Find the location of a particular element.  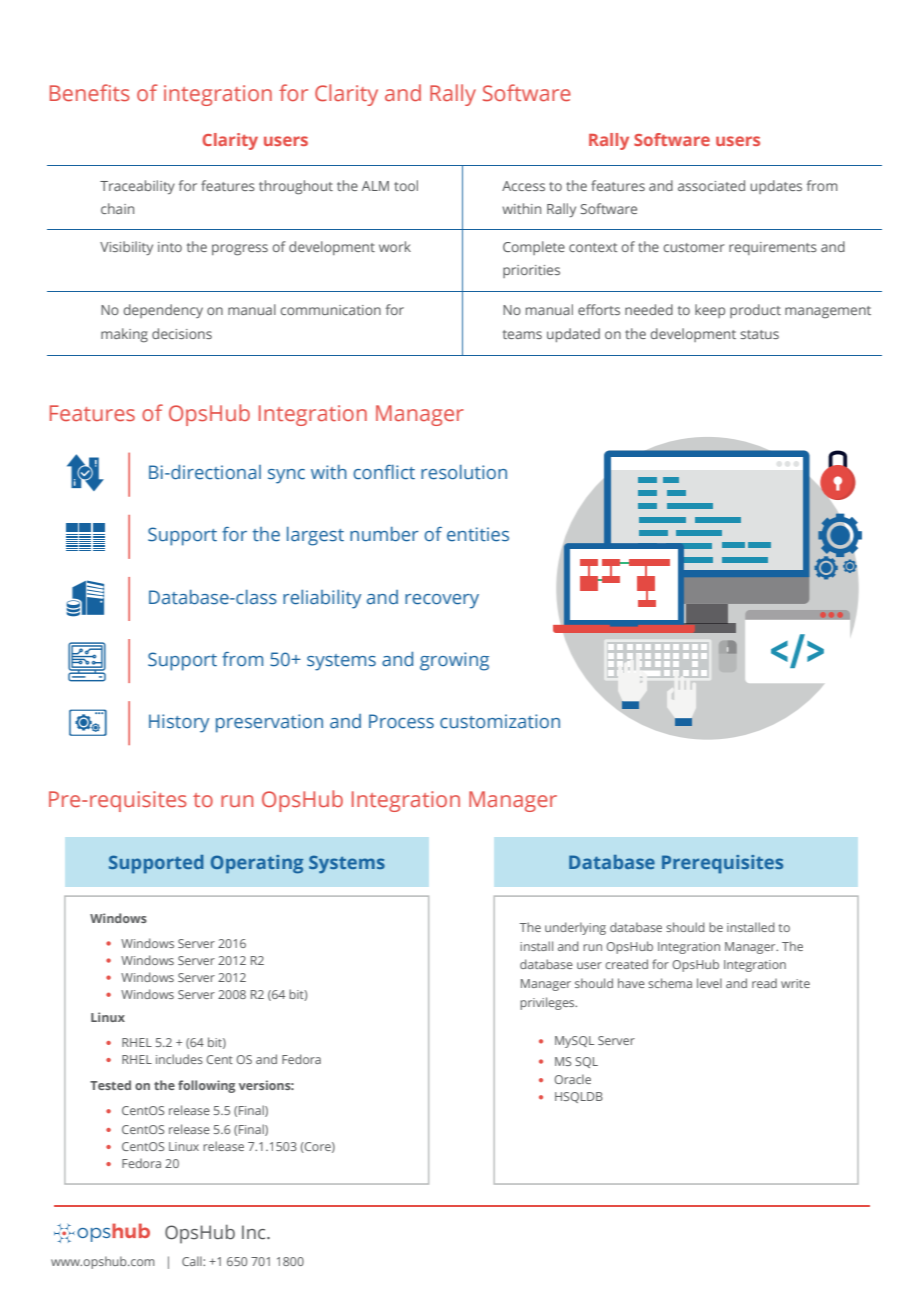

customization is located at coordinates (500, 721).
